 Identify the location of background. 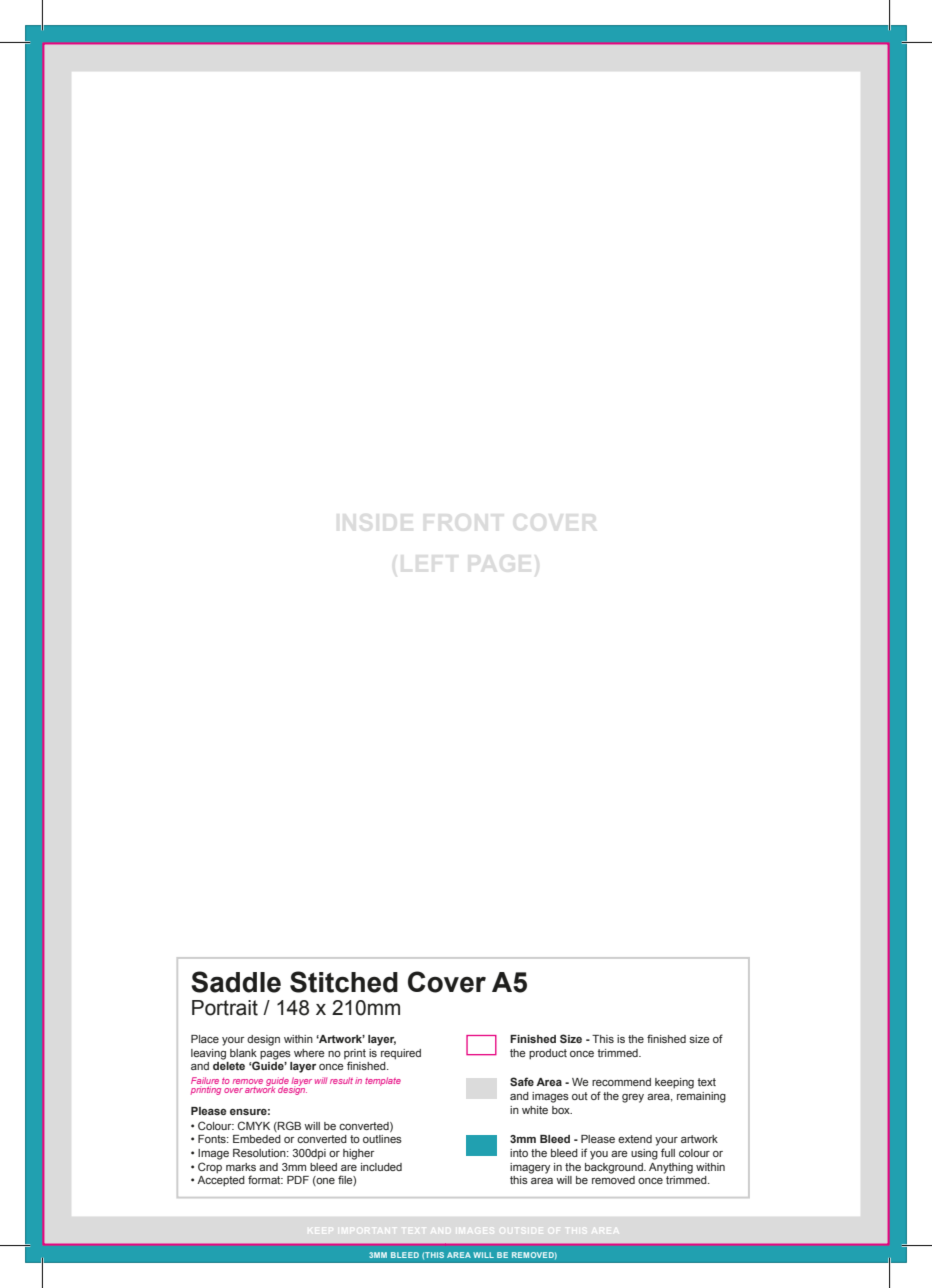
(615, 1168).
